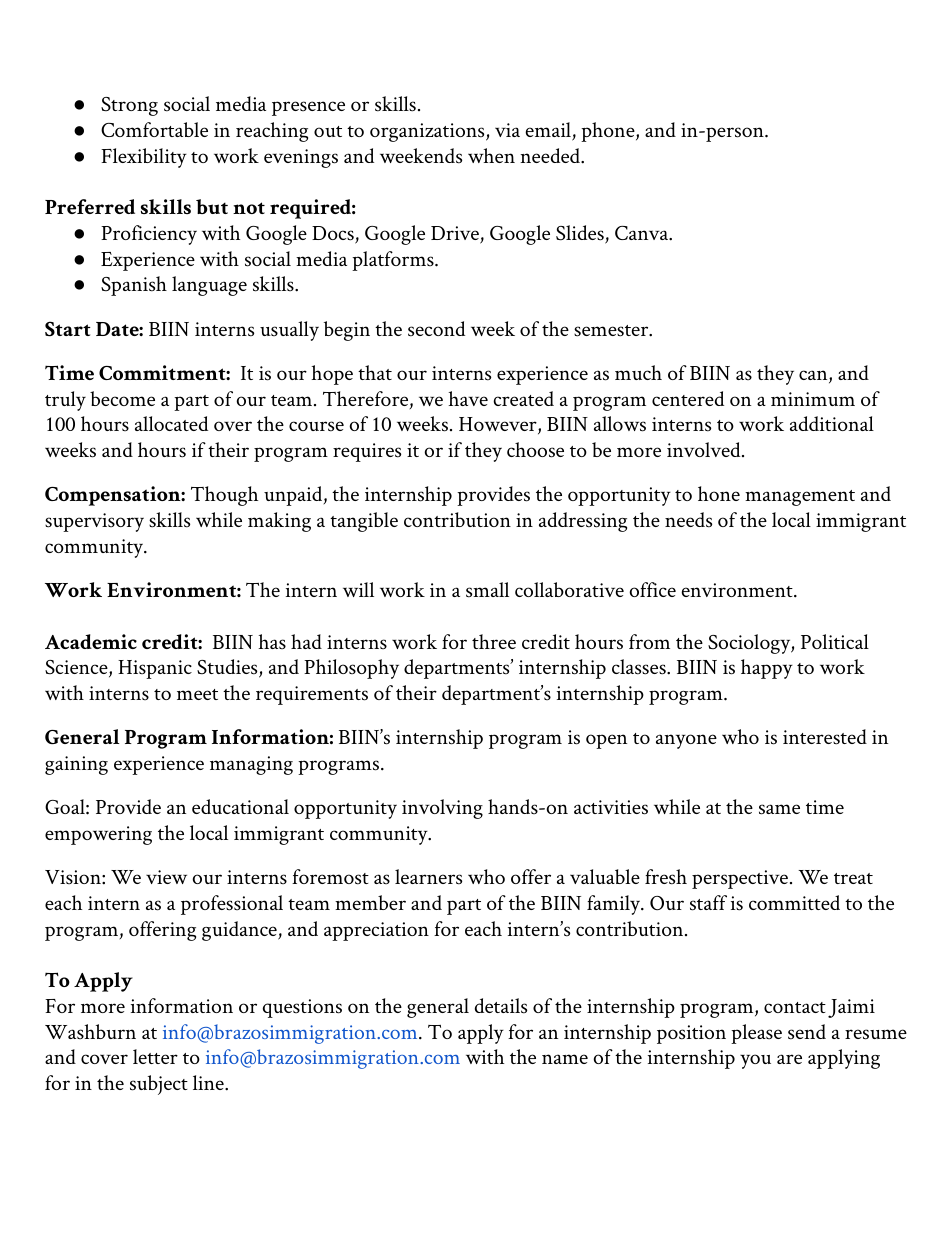 The image size is (952, 1233). Describe the element at coordinates (155, 1056) in the screenshot. I see `letter` at that location.
